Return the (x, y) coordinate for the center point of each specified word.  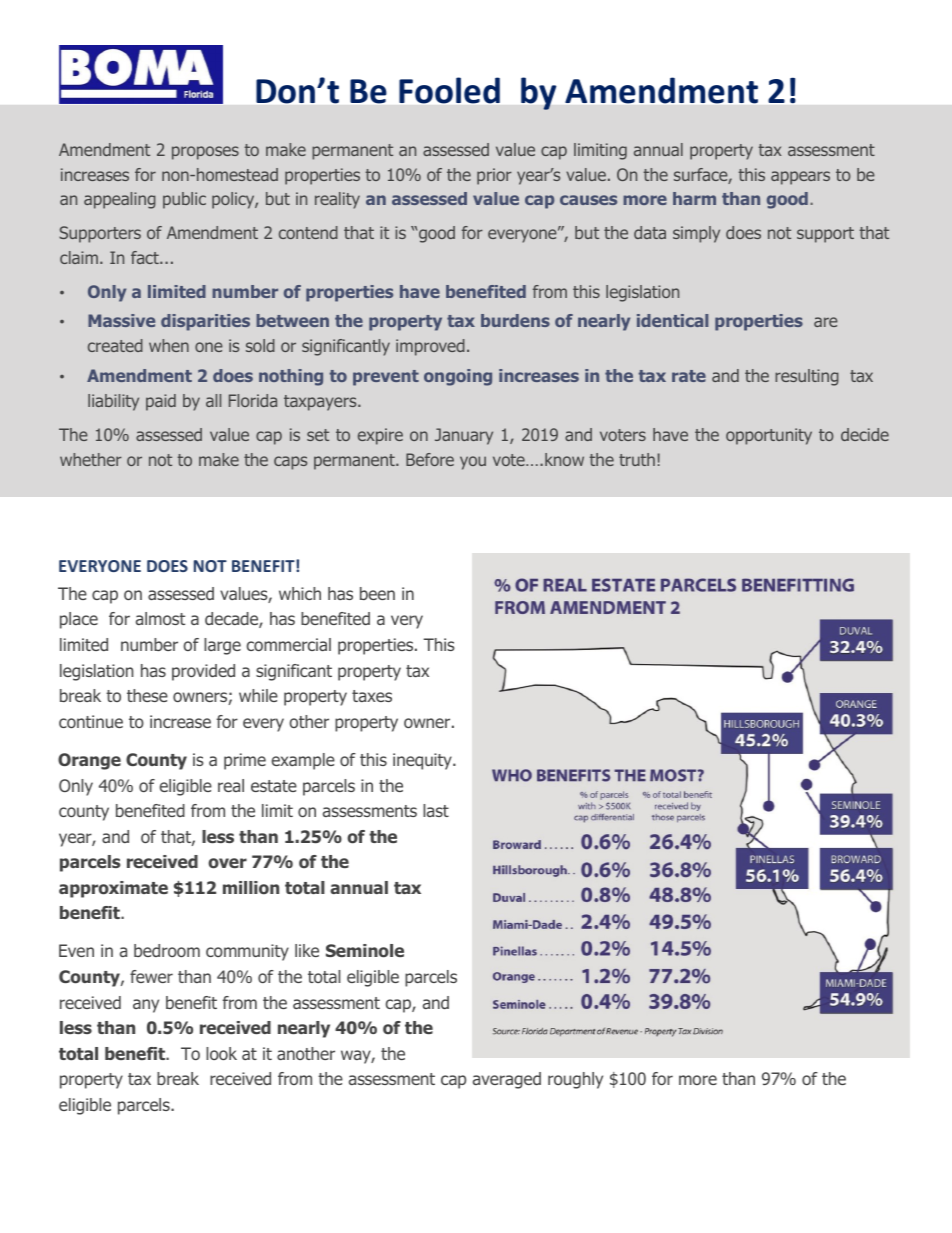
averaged (507, 1080)
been (377, 593)
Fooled (449, 90)
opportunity (769, 436)
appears (800, 178)
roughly (575, 1080)
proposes (205, 153)
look (221, 1053)
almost (160, 618)
